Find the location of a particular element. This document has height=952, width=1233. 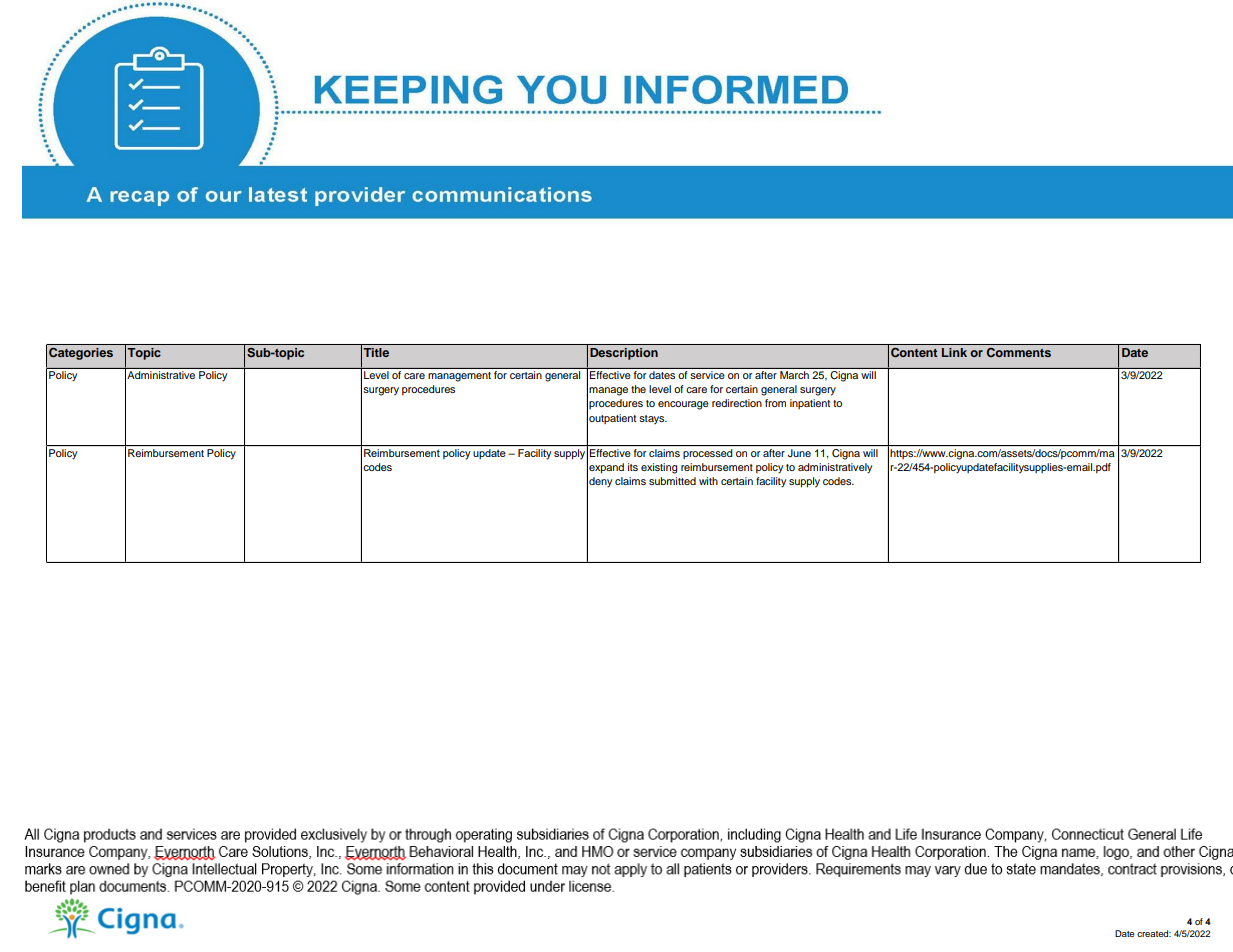

submitted is located at coordinates (672, 481).
